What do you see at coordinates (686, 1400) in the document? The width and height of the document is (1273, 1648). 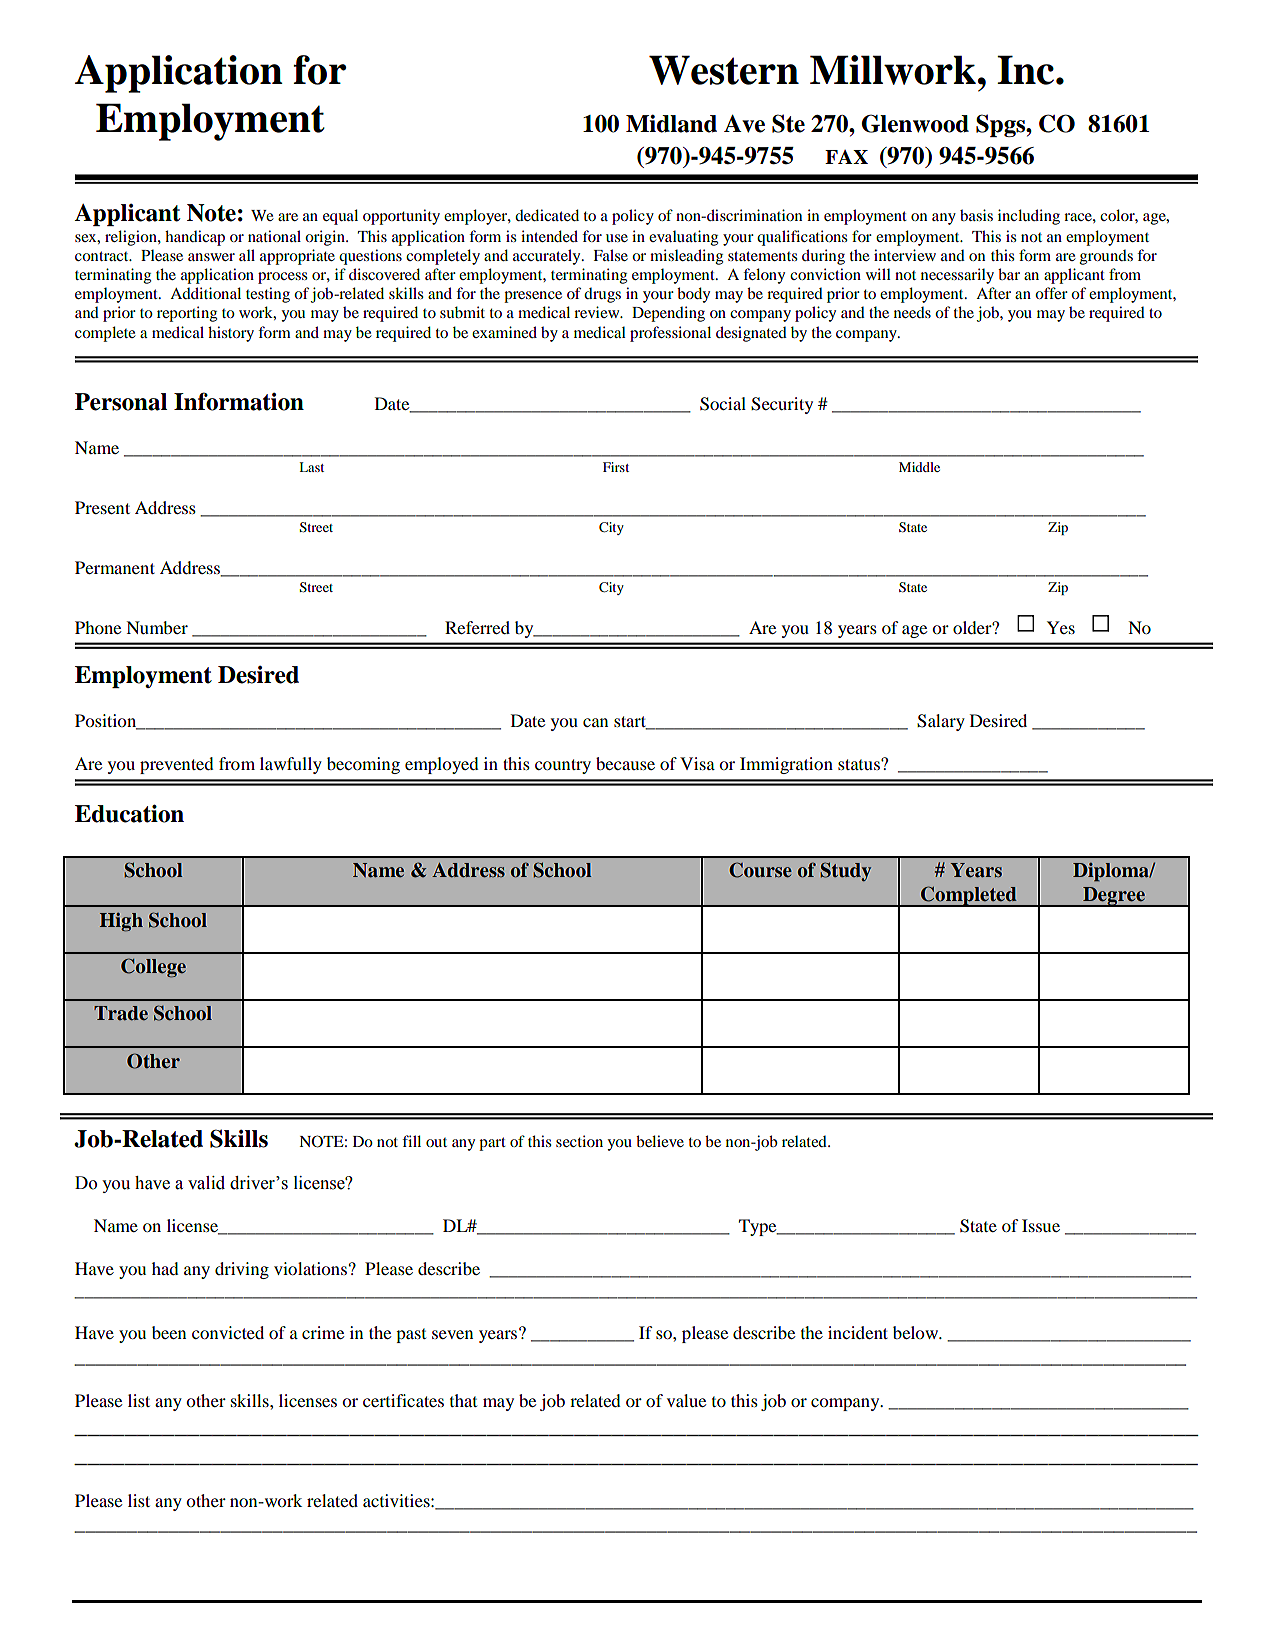 I see `value` at bounding box center [686, 1400].
